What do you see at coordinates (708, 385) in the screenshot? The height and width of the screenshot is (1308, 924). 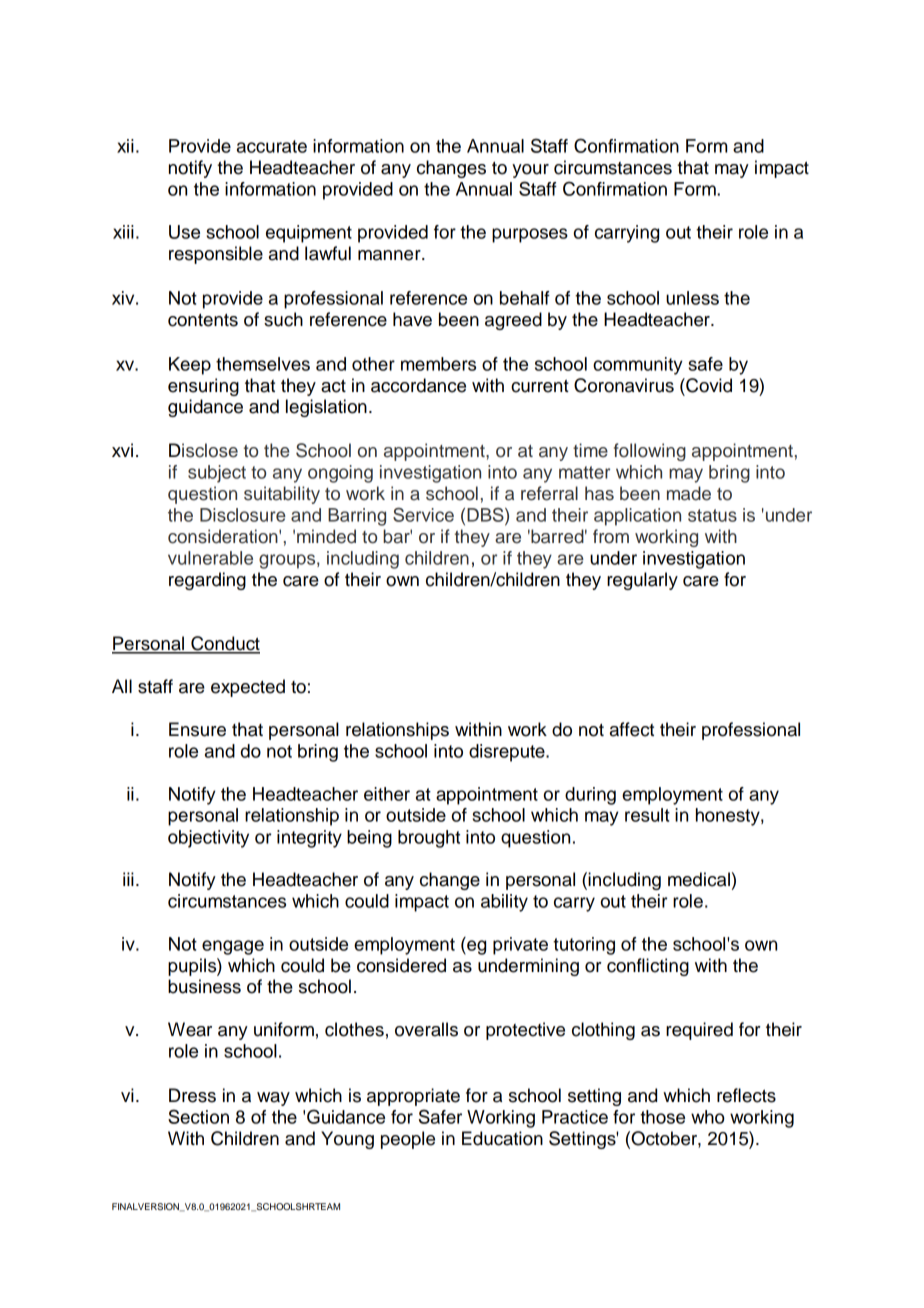 I see `Covid` at bounding box center [708, 385].
